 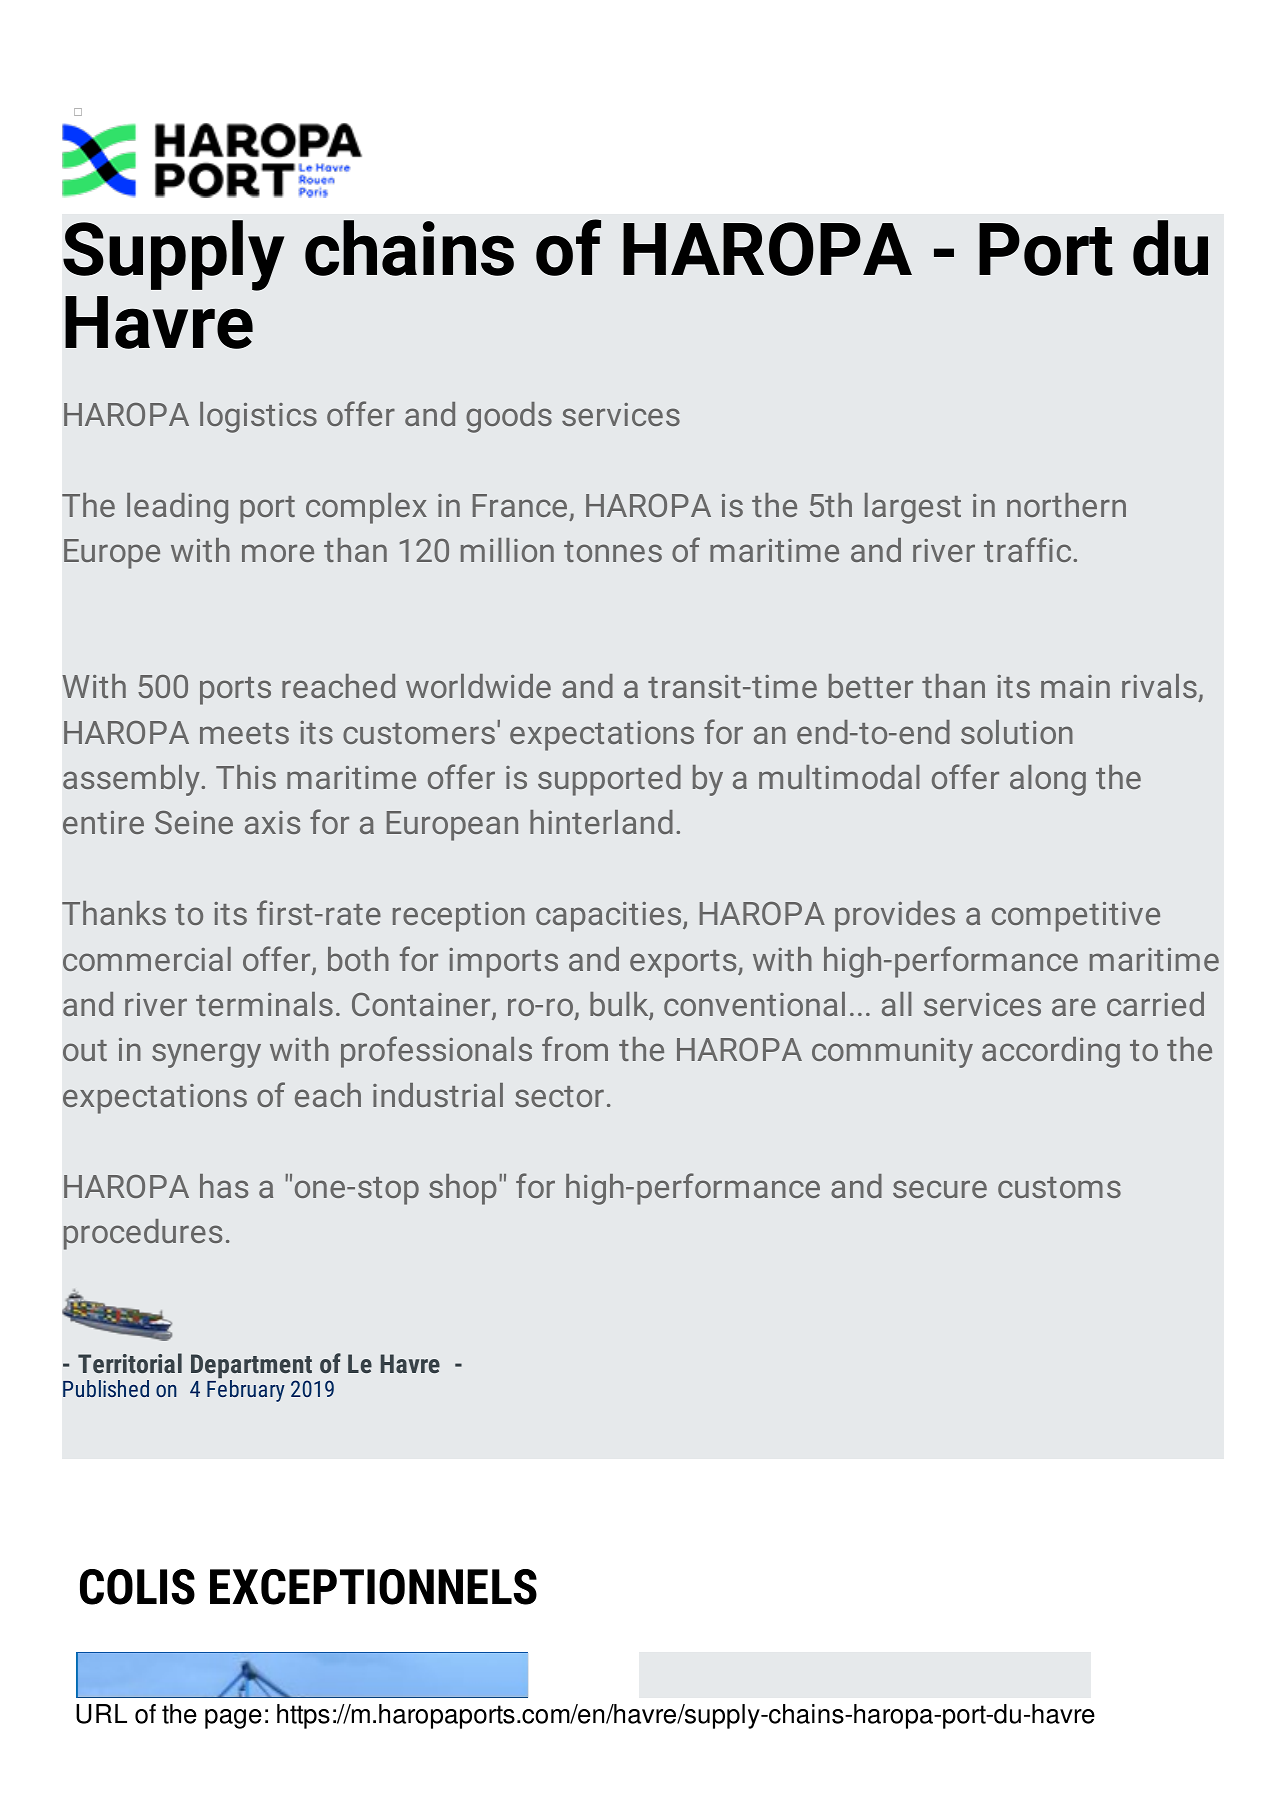 What do you see at coordinates (940, 1189) in the document?
I see `secure` at bounding box center [940, 1189].
